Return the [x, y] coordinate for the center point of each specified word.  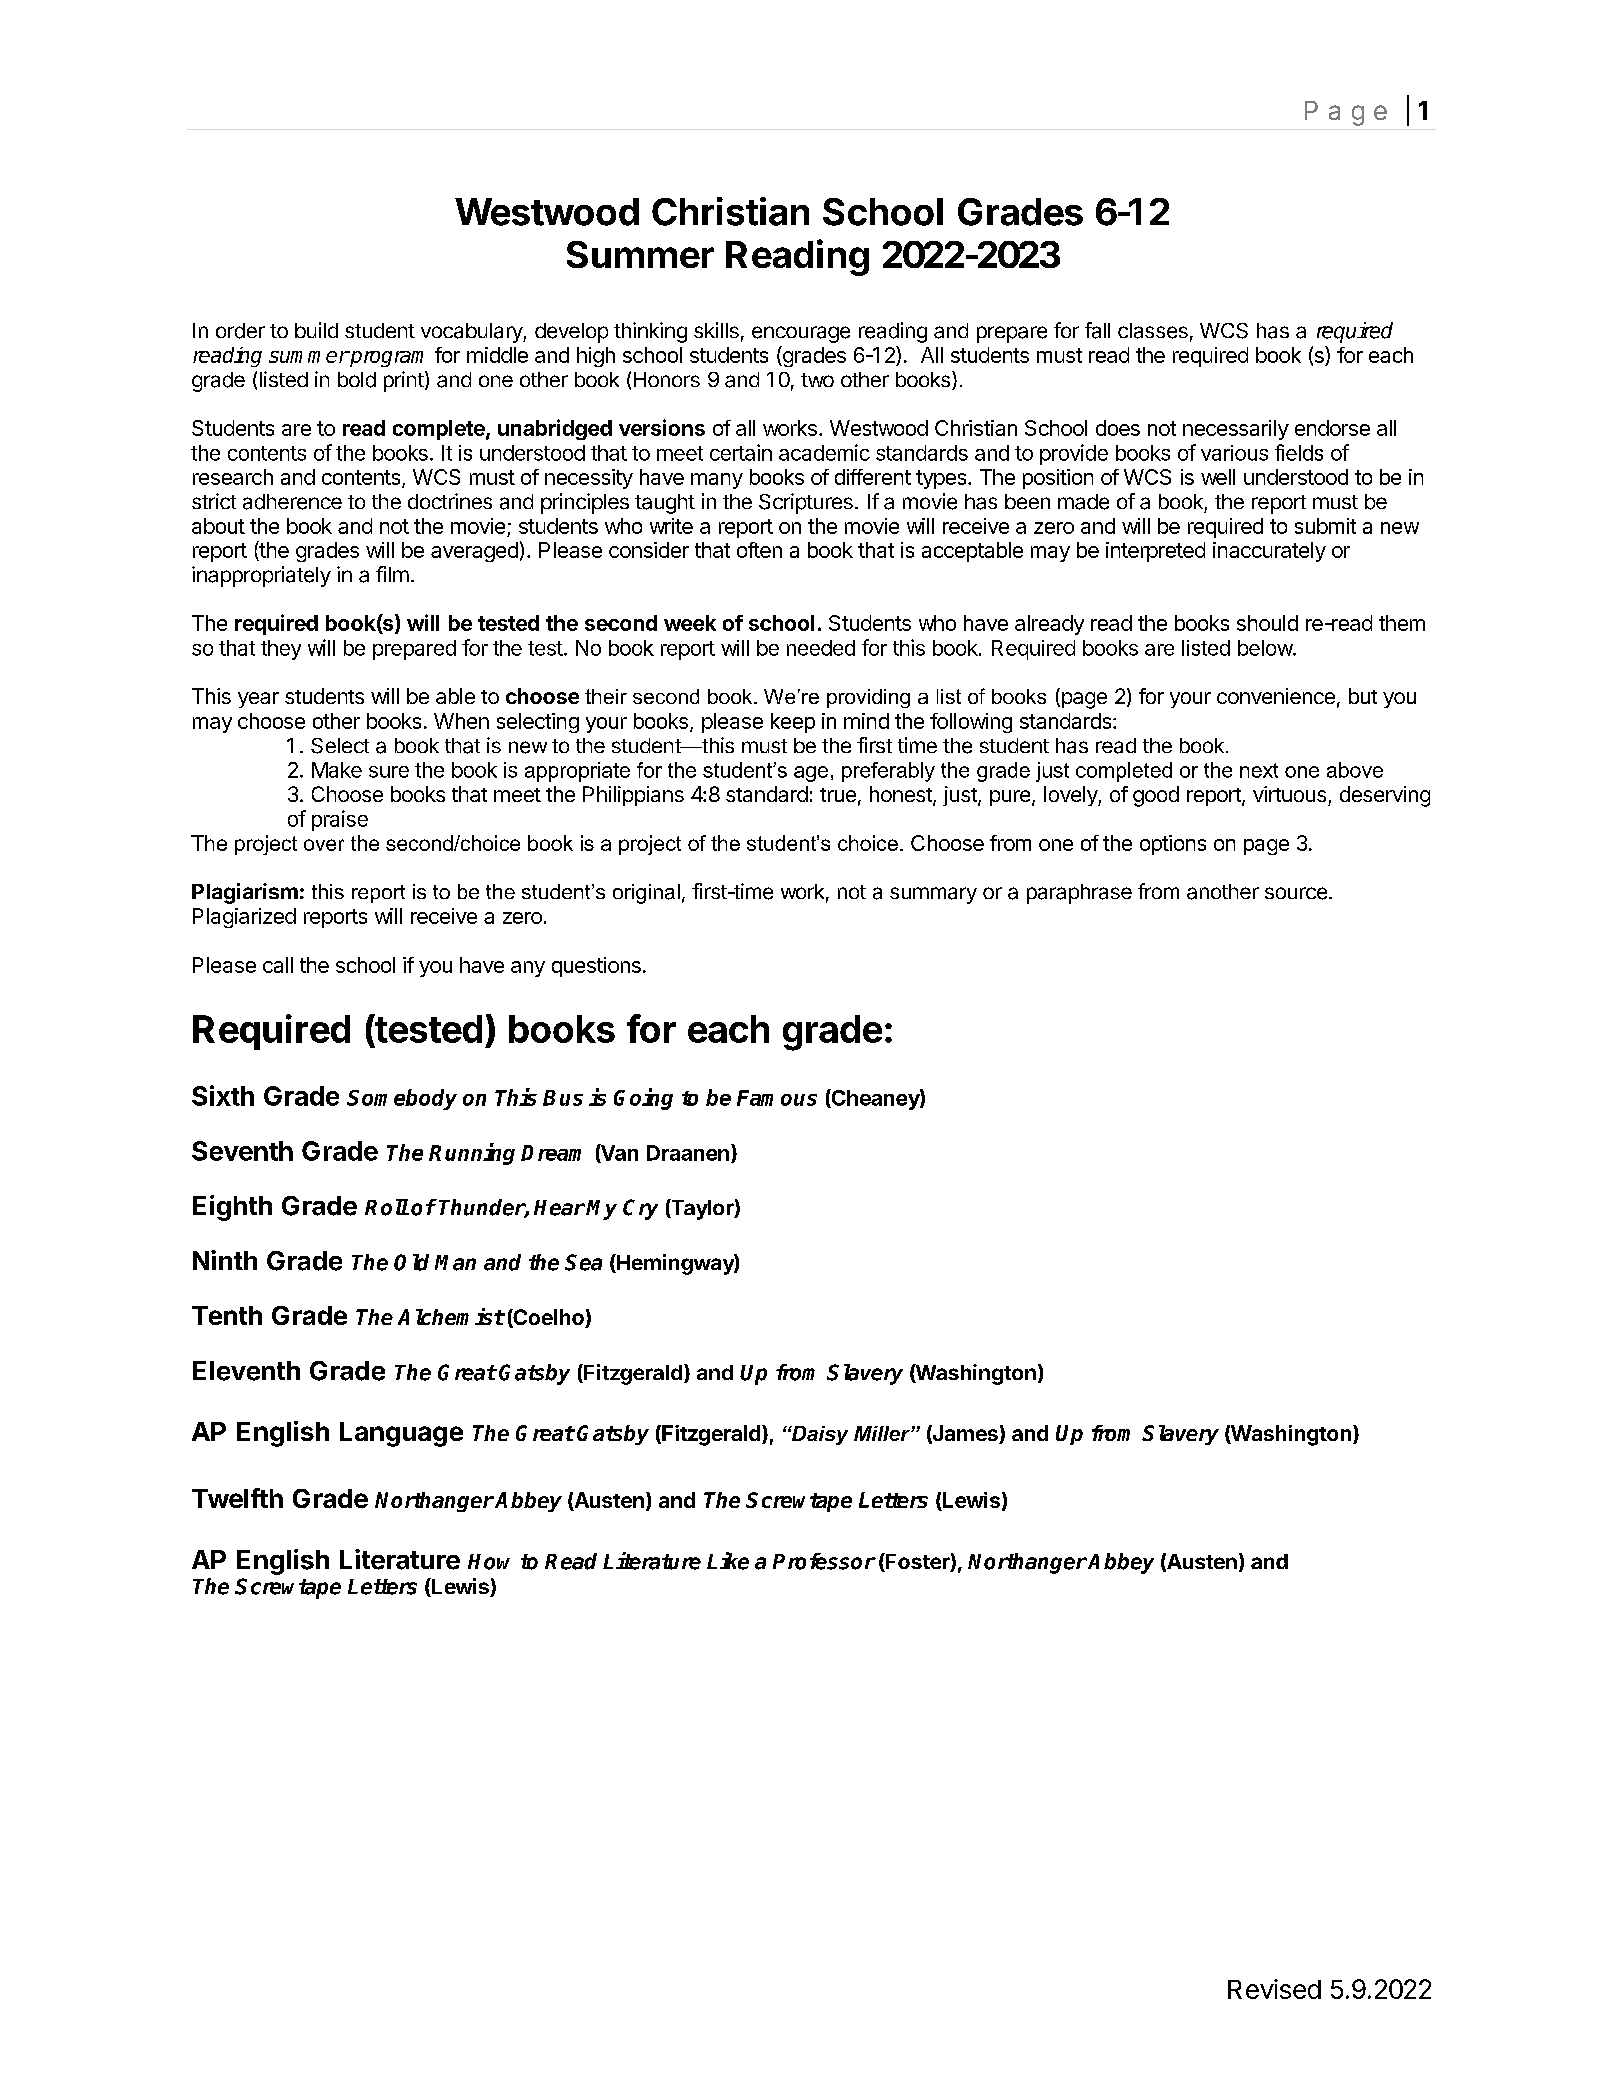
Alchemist [451, 1316]
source [1296, 893]
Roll [387, 1207]
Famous [777, 1098]
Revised [1274, 1989]
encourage [801, 334]
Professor [824, 1561]
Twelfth [237, 1498]
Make [337, 770]
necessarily [1236, 430]
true [838, 795]
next [1259, 770]
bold [357, 380]
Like [728, 1561]
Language [401, 1434]
